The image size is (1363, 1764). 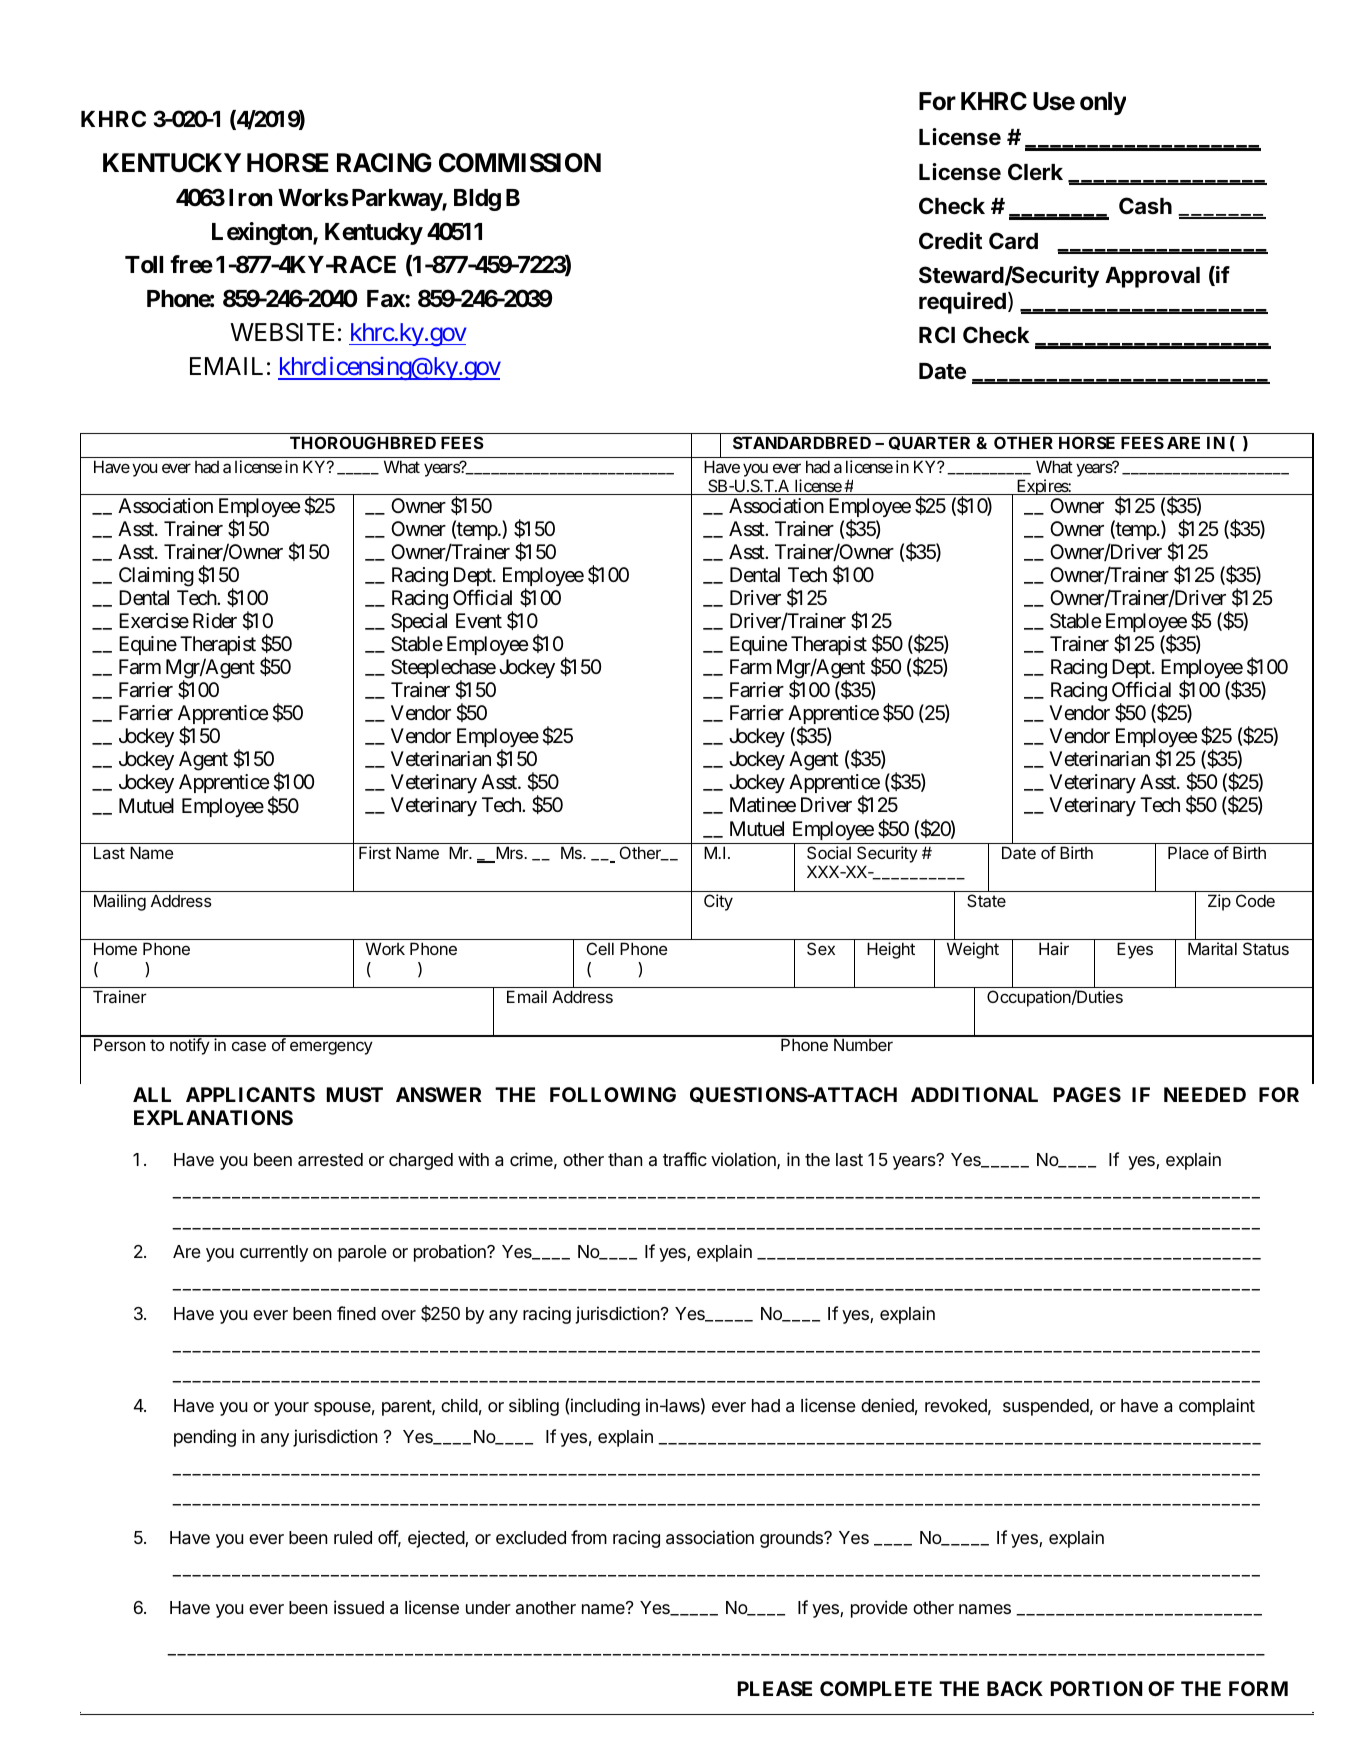 I want to click on Iron, so click(x=250, y=198).
